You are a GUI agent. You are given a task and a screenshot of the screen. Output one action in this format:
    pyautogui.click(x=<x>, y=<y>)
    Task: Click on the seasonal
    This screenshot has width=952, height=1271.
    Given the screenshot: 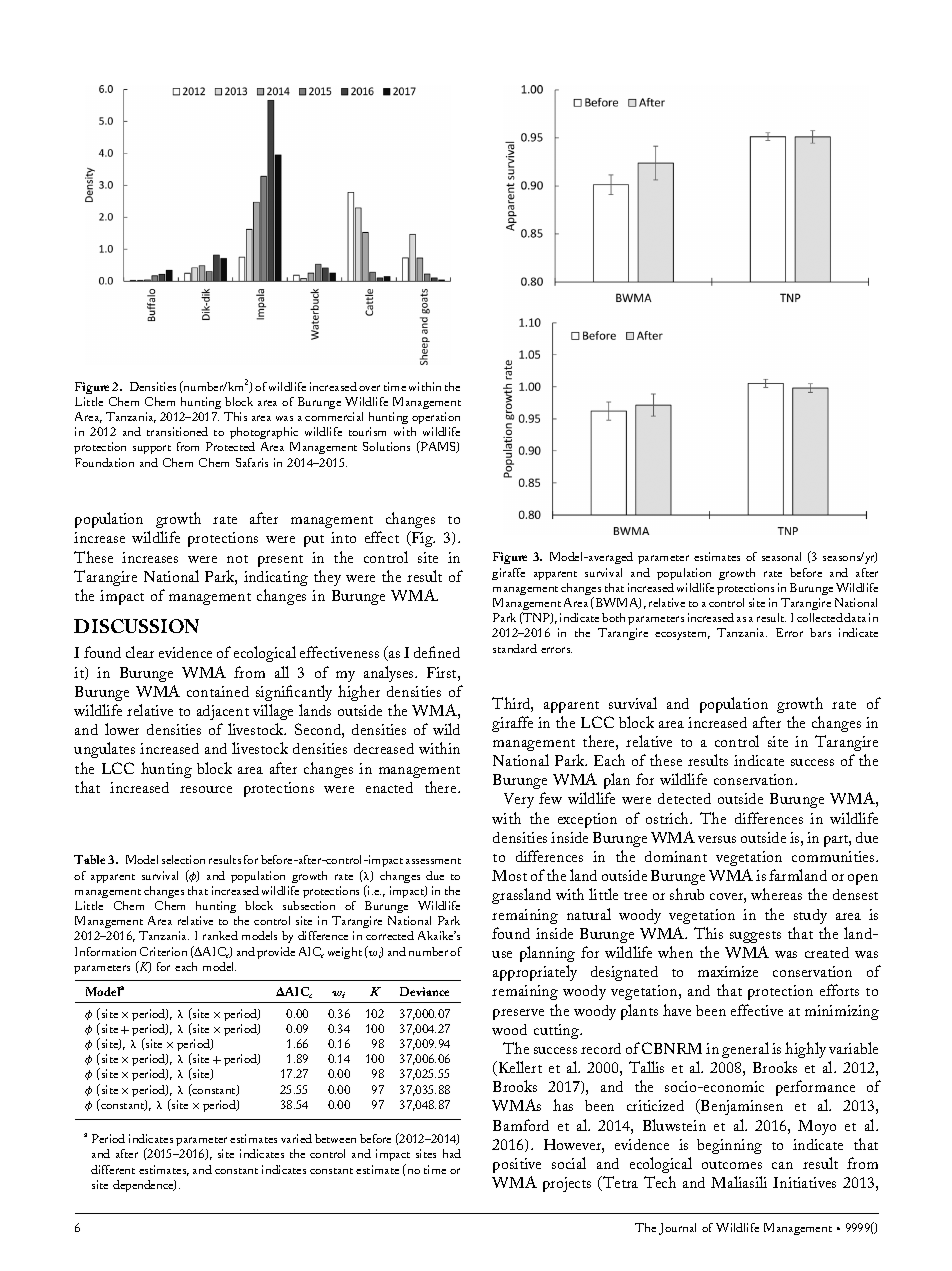 What is the action you would take?
    pyautogui.click(x=781, y=556)
